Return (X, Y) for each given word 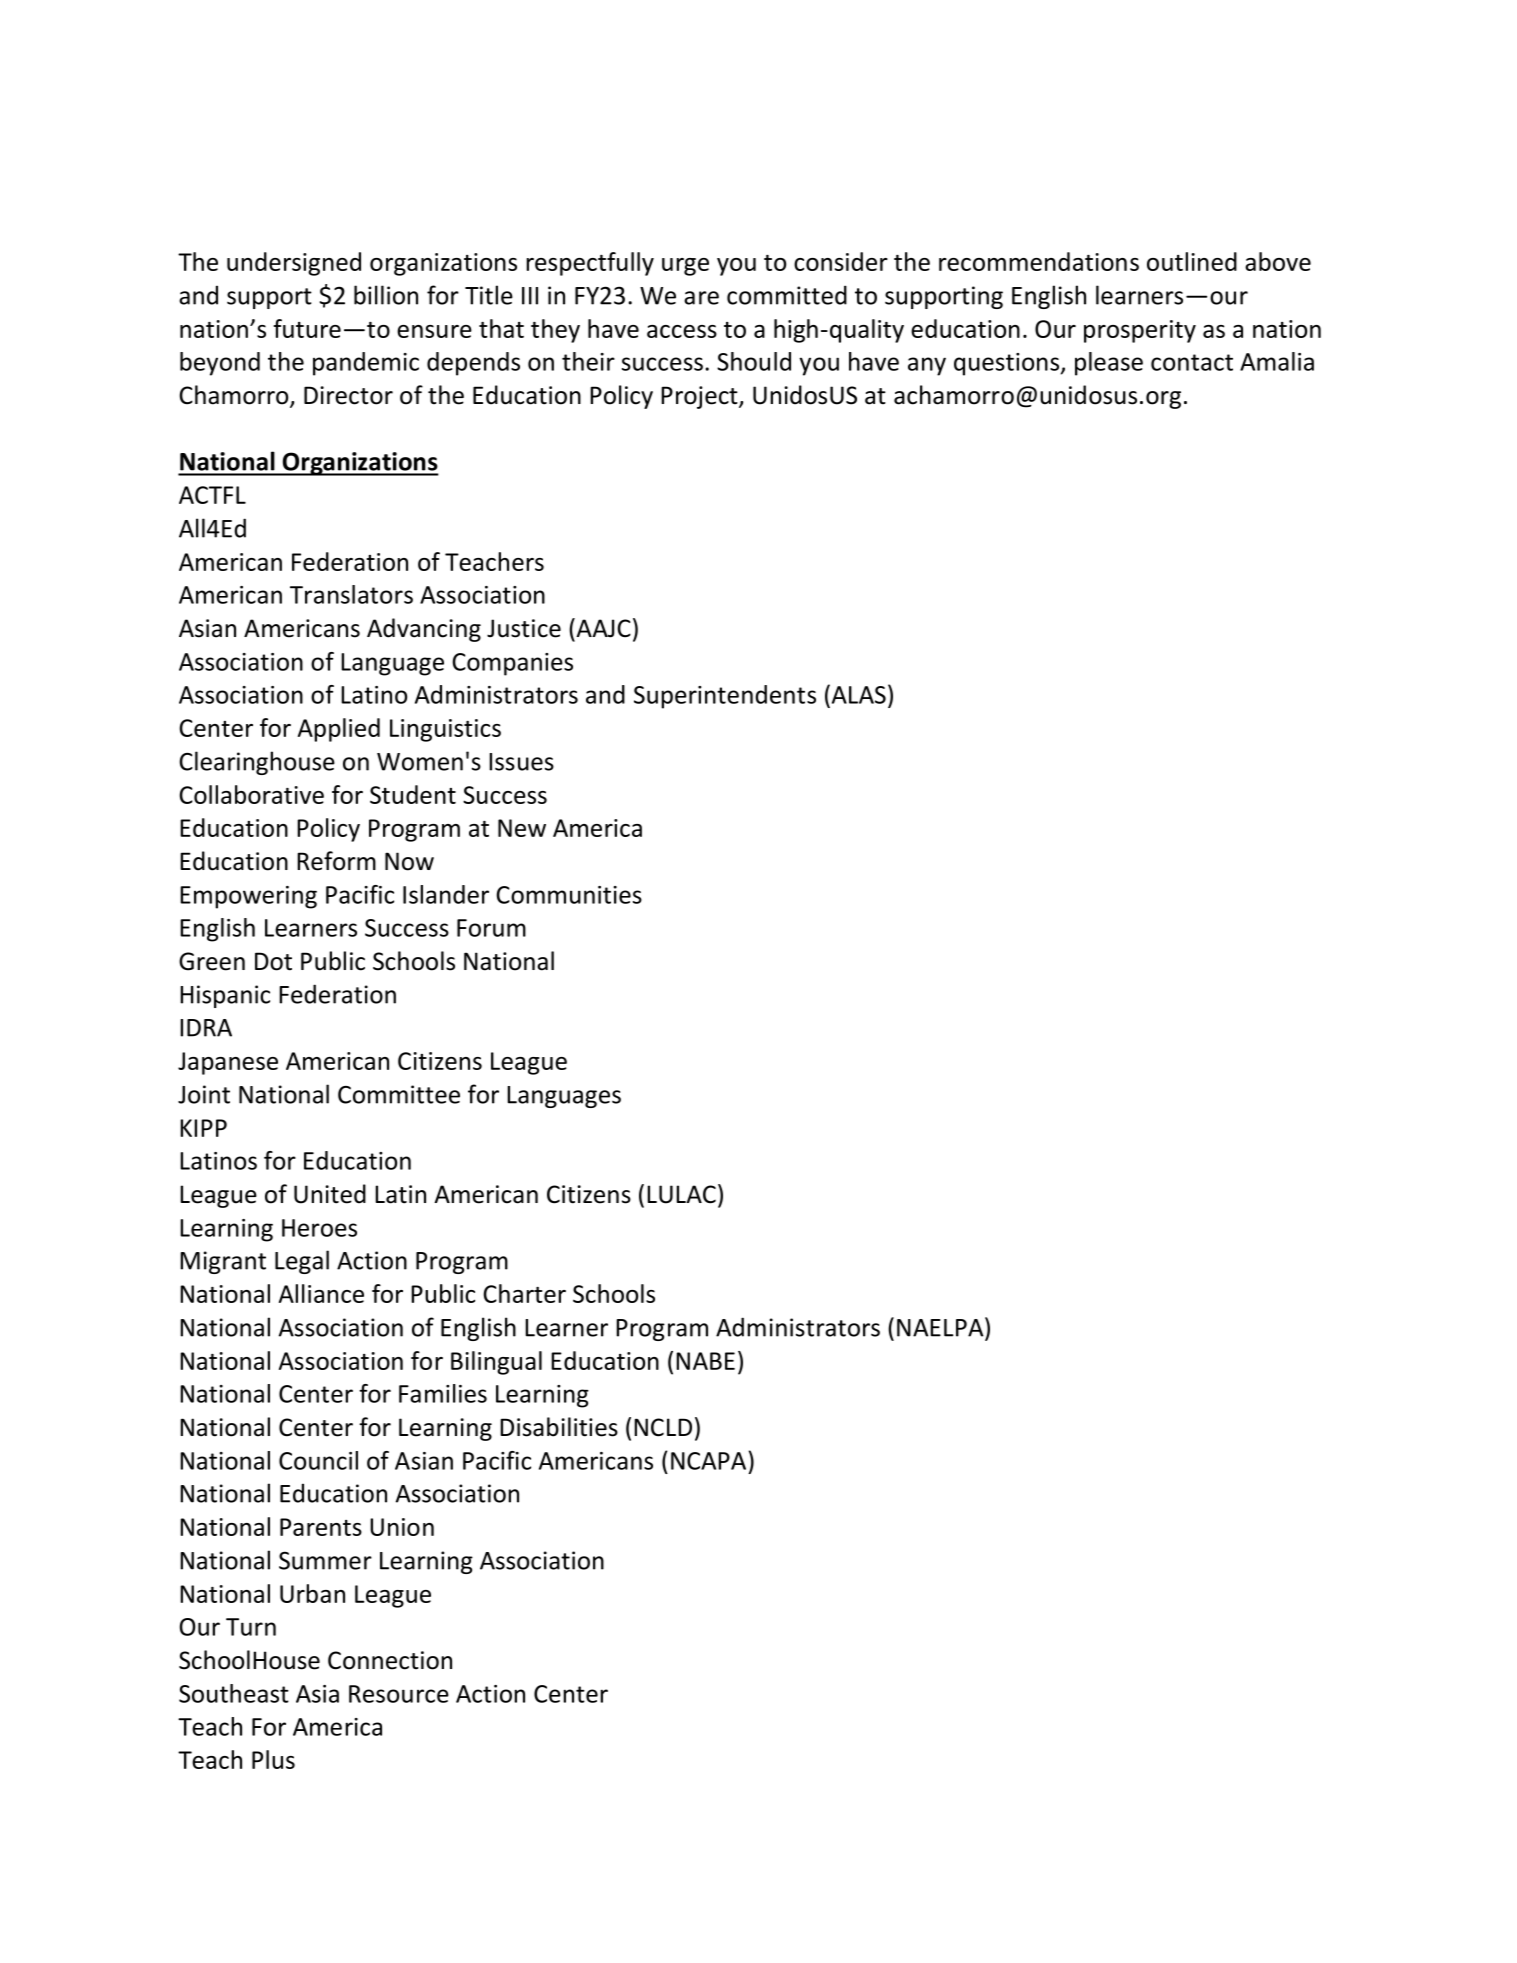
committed (787, 295)
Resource (399, 1694)
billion (386, 295)
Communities (569, 895)
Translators (351, 594)
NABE (705, 1361)
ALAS (857, 694)
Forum (491, 928)
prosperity (1140, 331)
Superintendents (725, 697)
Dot (273, 961)
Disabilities (559, 1427)
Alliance (321, 1293)
